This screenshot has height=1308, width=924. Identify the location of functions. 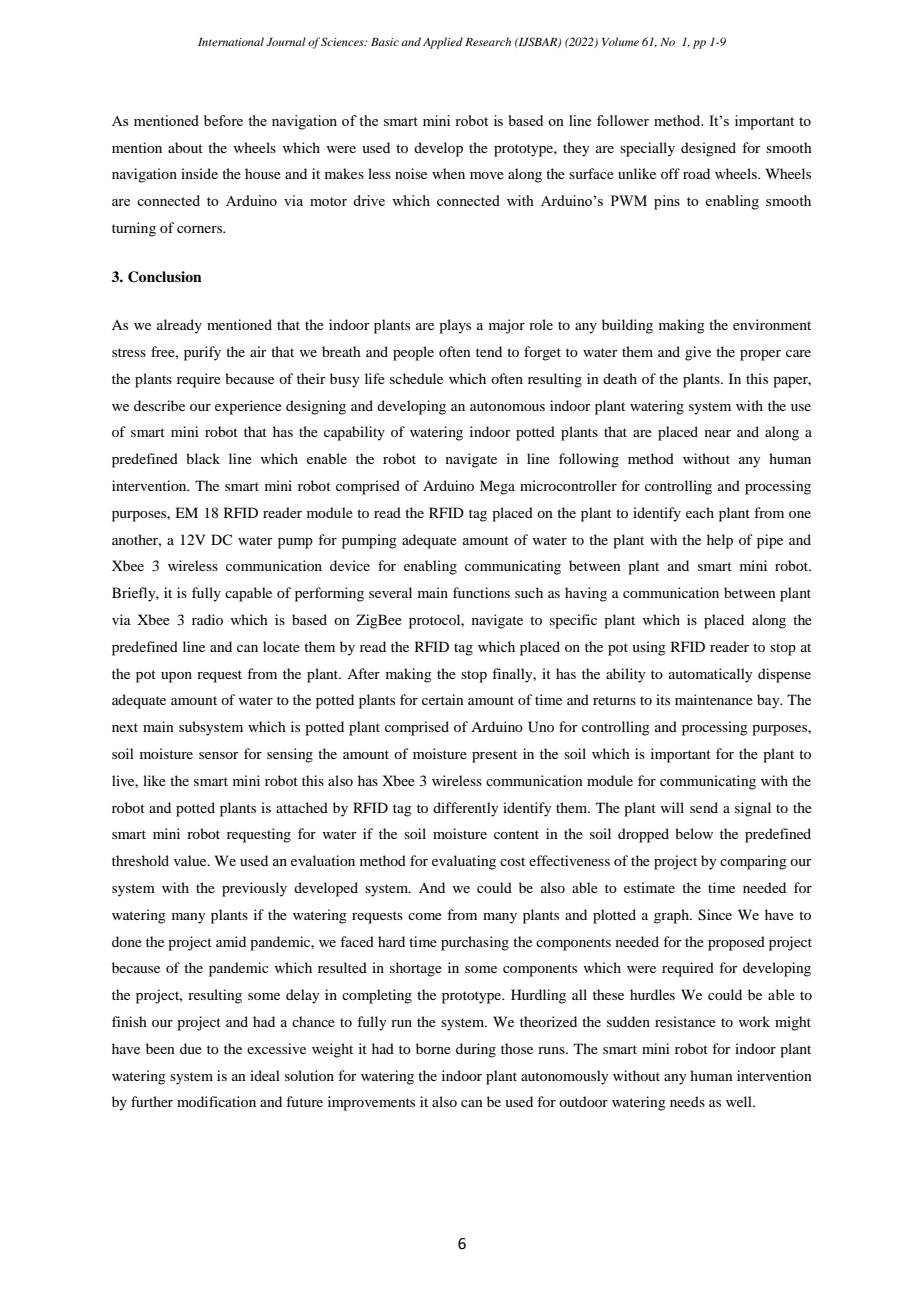
(481, 592).
